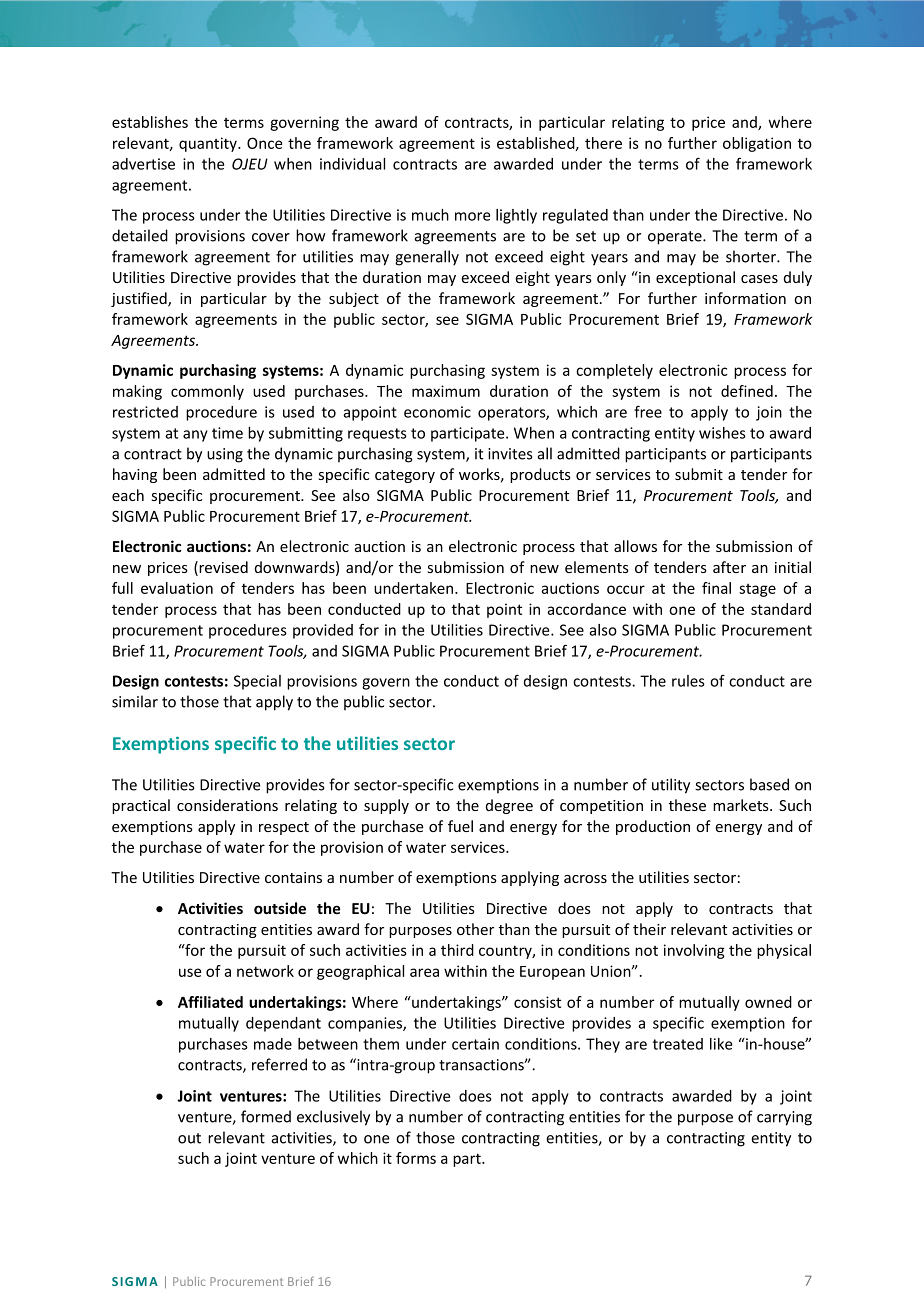  I want to click on any, so click(195, 436).
